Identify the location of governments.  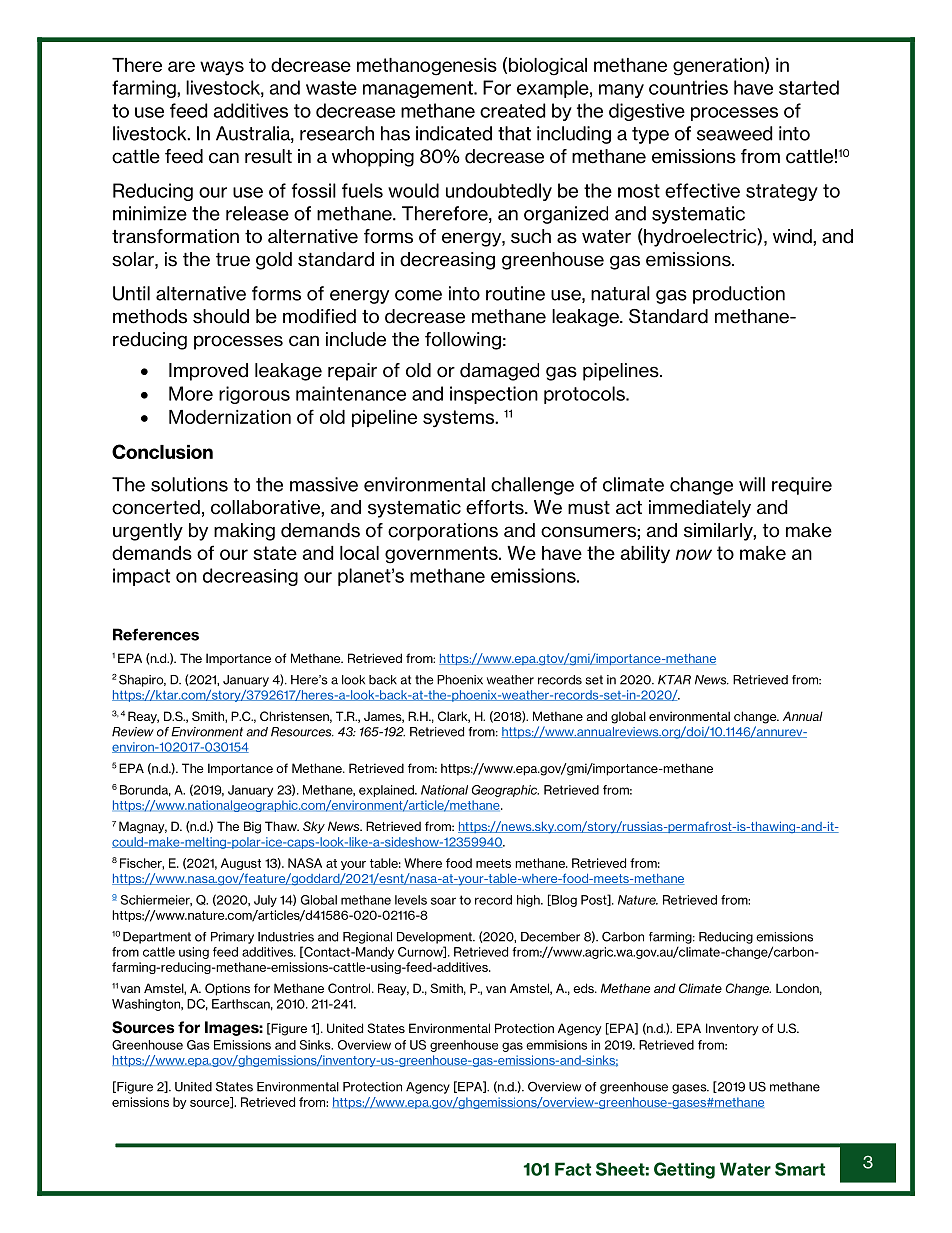
(442, 555).
